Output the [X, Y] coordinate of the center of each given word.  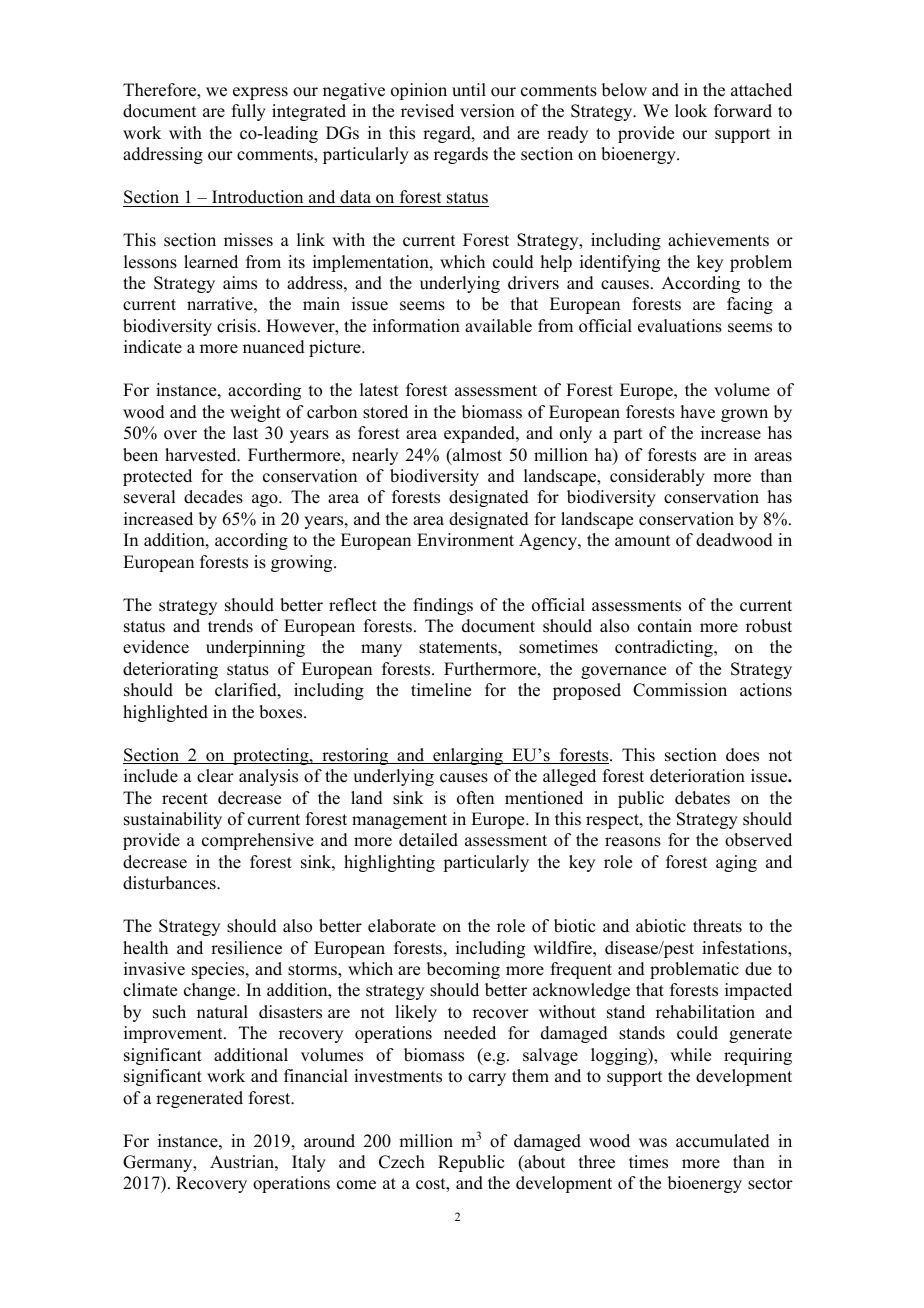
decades [213, 497]
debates [702, 798]
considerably [657, 477]
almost [476, 455]
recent [185, 799]
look [691, 111]
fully [249, 112]
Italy [309, 1163]
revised [427, 111]
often [475, 798]
